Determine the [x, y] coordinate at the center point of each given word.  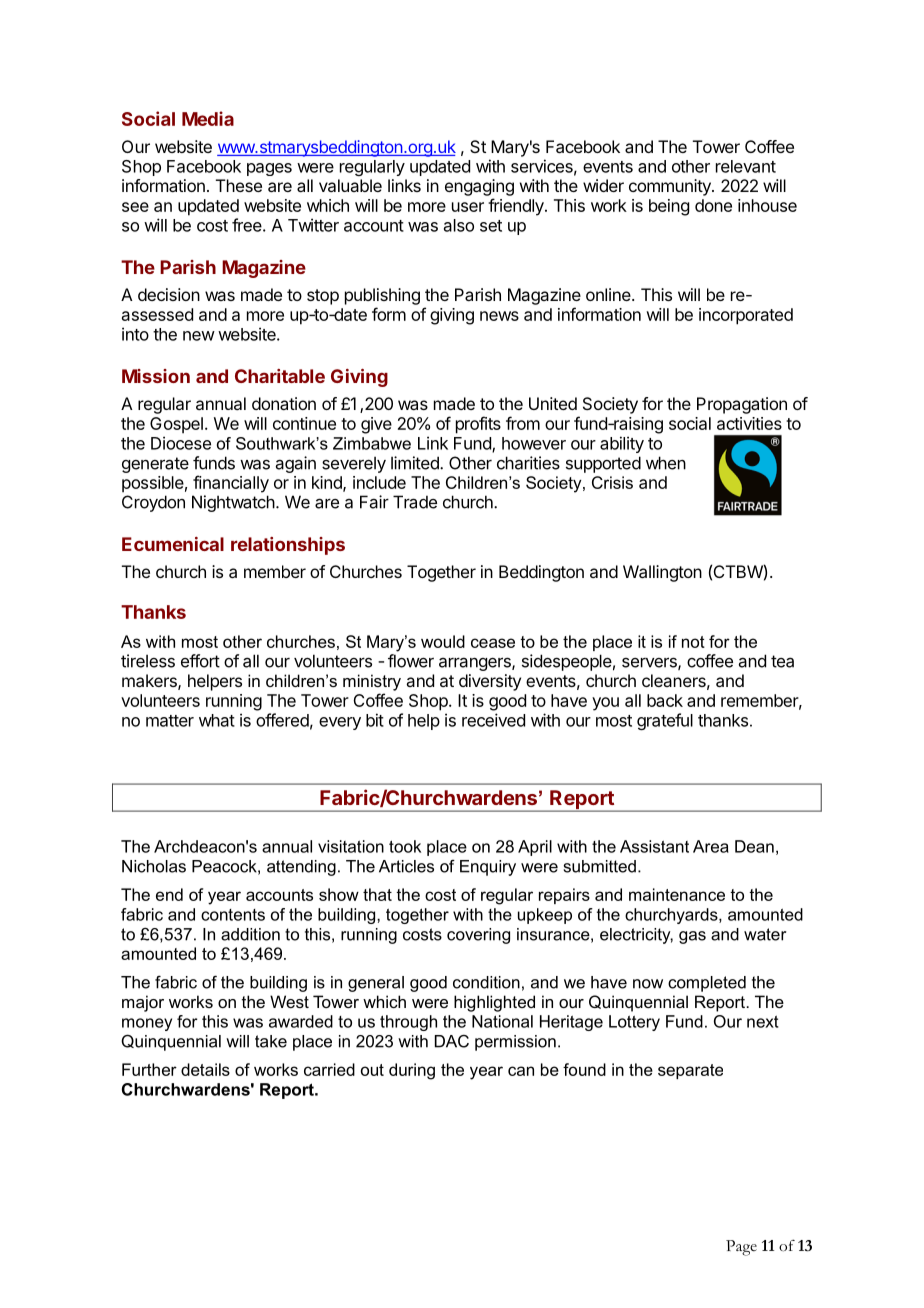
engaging [479, 187]
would [443, 641]
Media [208, 118]
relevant [746, 166]
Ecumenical [173, 544]
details [205, 1069]
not [693, 642]
